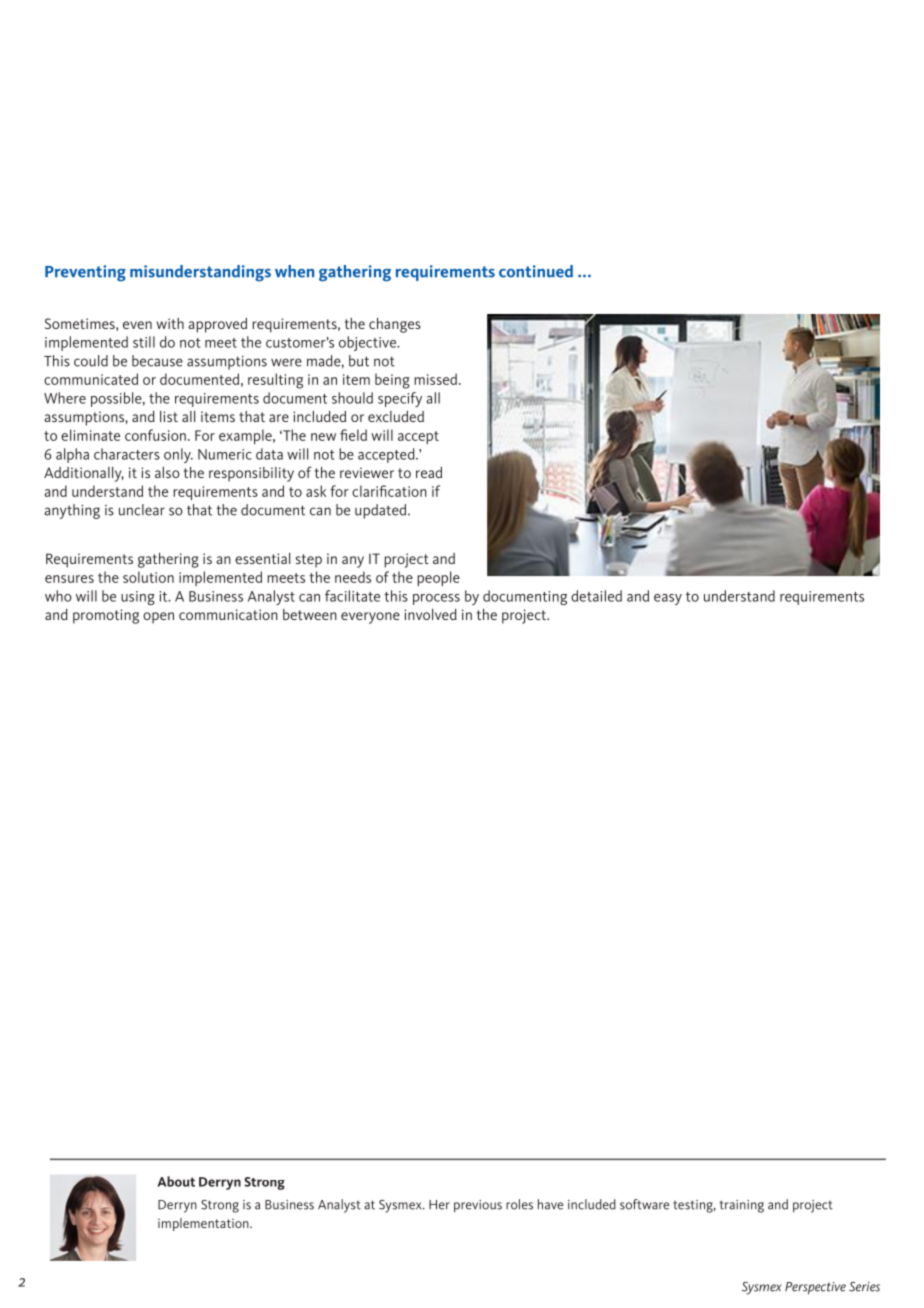 The width and height of the page is (924, 1308). Describe the element at coordinates (158, 618) in the page. I see `open` at that location.
